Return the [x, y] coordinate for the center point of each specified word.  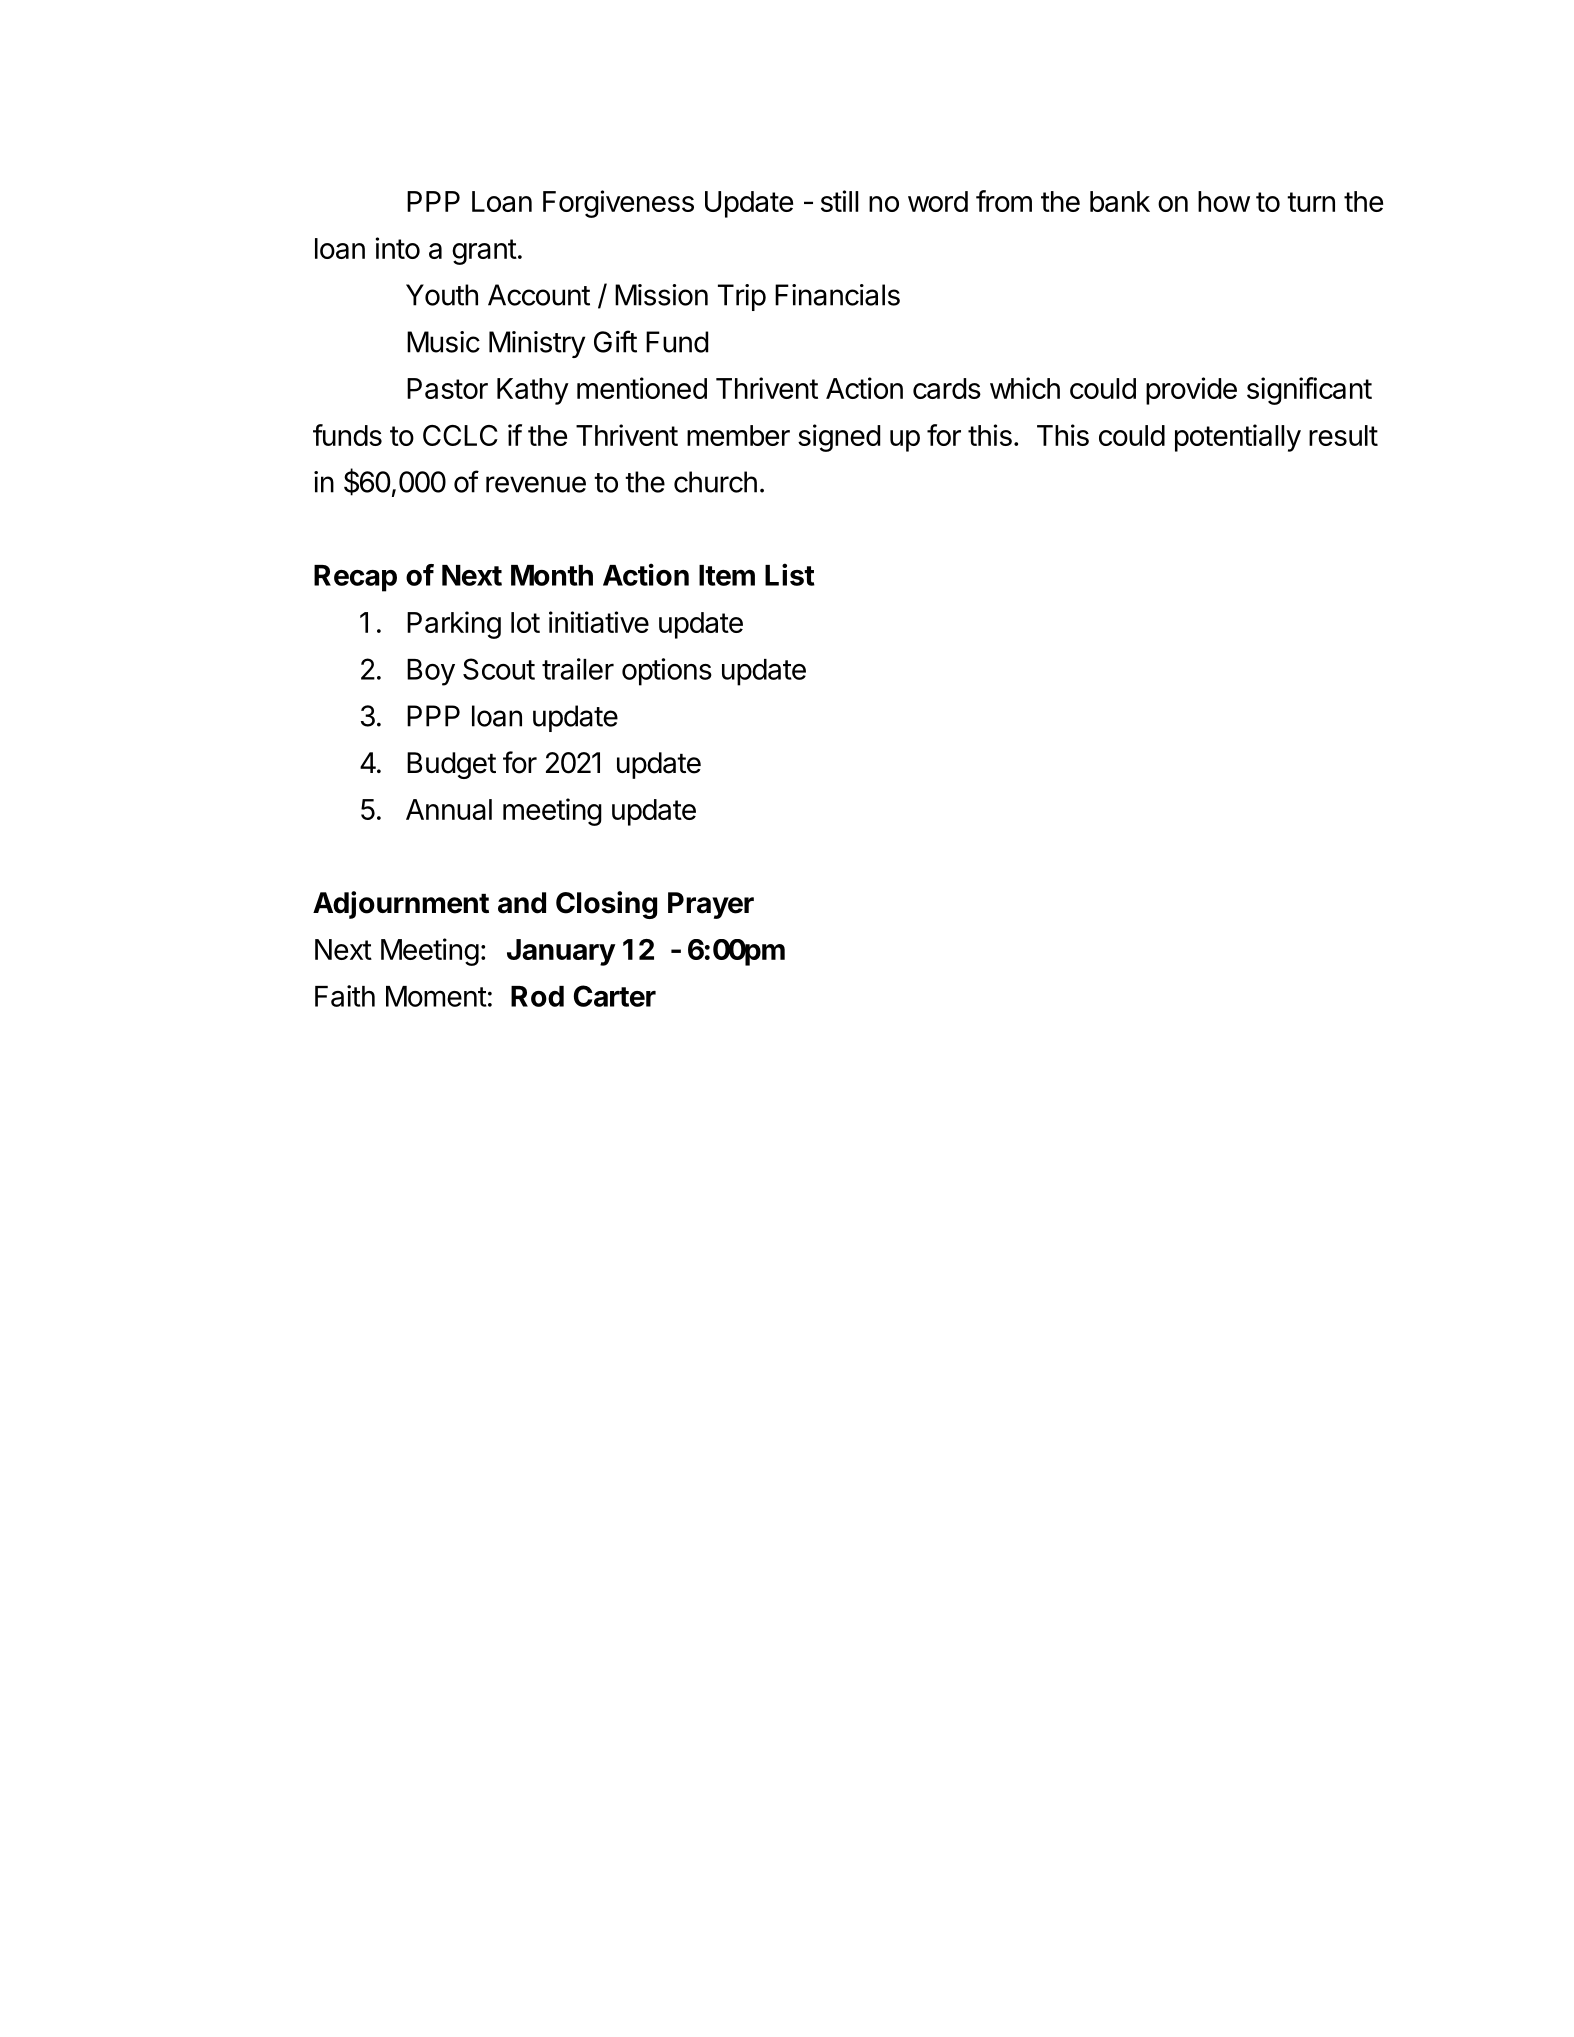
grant [484, 252]
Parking [454, 625]
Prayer [711, 905]
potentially [1238, 438]
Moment [436, 996]
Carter [615, 996]
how [1224, 201]
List [790, 574]
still [839, 201]
